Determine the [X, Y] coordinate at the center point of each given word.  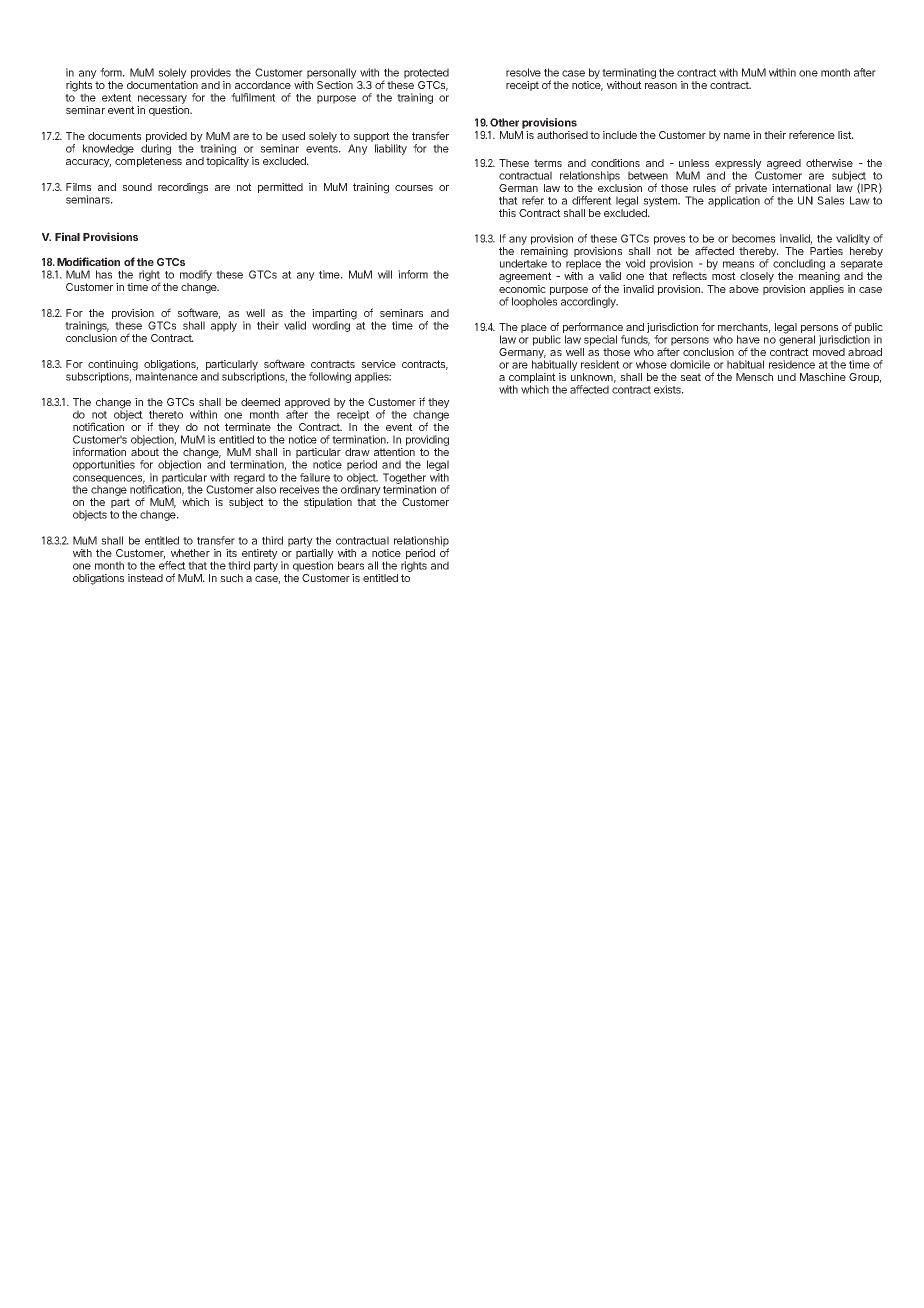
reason [661, 86]
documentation [162, 85]
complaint [532, 379]
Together [404, 479]
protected [426, 75]
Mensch [754, 377]
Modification [88, 261]
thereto [166, 414]
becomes [753, 238]
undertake [523, 263]
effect [172, 565]
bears [351, 565]
